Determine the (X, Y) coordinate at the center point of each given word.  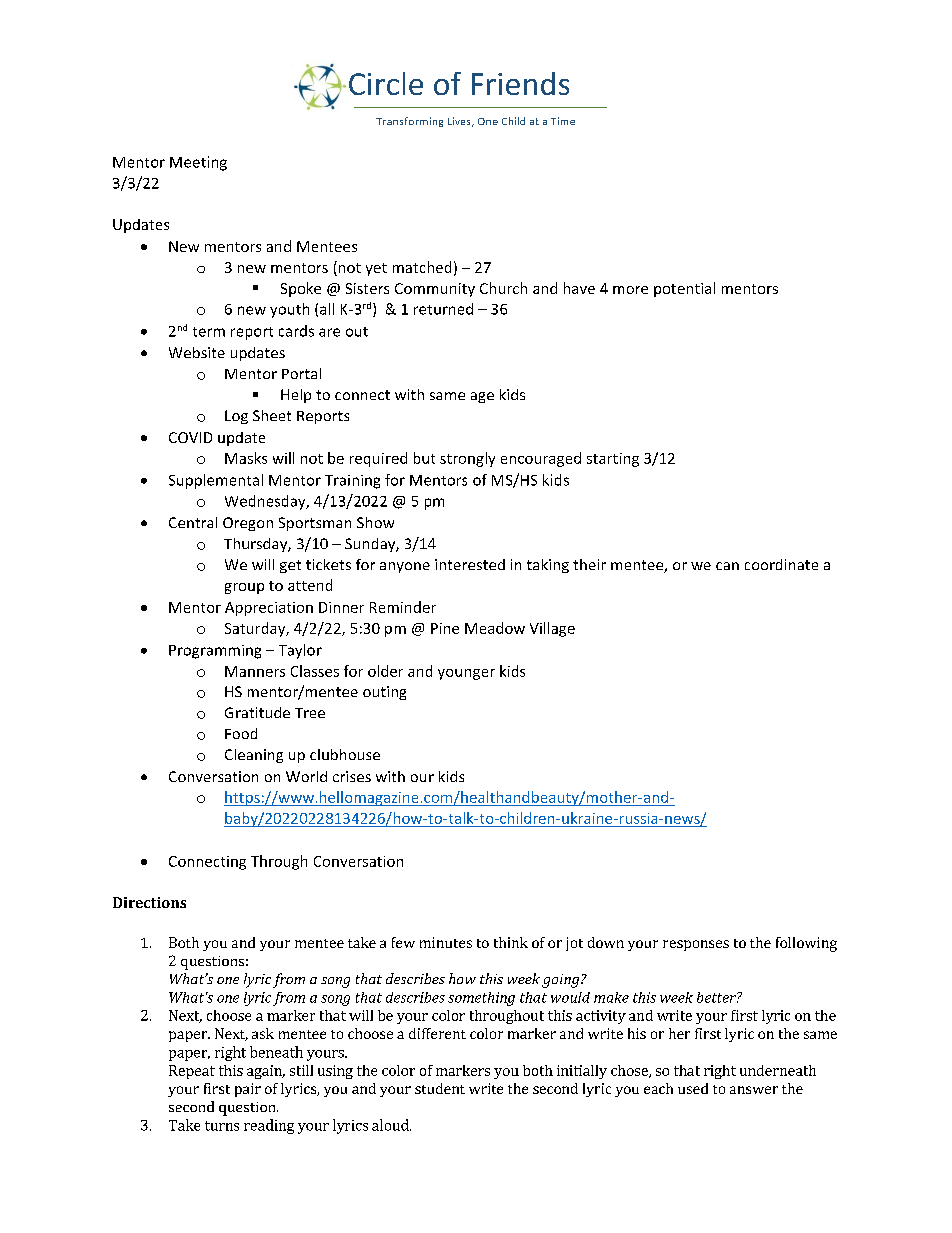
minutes (446, 942)
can (727, 566)
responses (696, 945)
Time (563, 121)
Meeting (198, 163)
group (244, 588)
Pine (445, 628)
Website (197, 352)
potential (684, 289)
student (440, 1088)
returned (443, 309)
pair (248, 1090)
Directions (149, 902)
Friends (520, 83)
